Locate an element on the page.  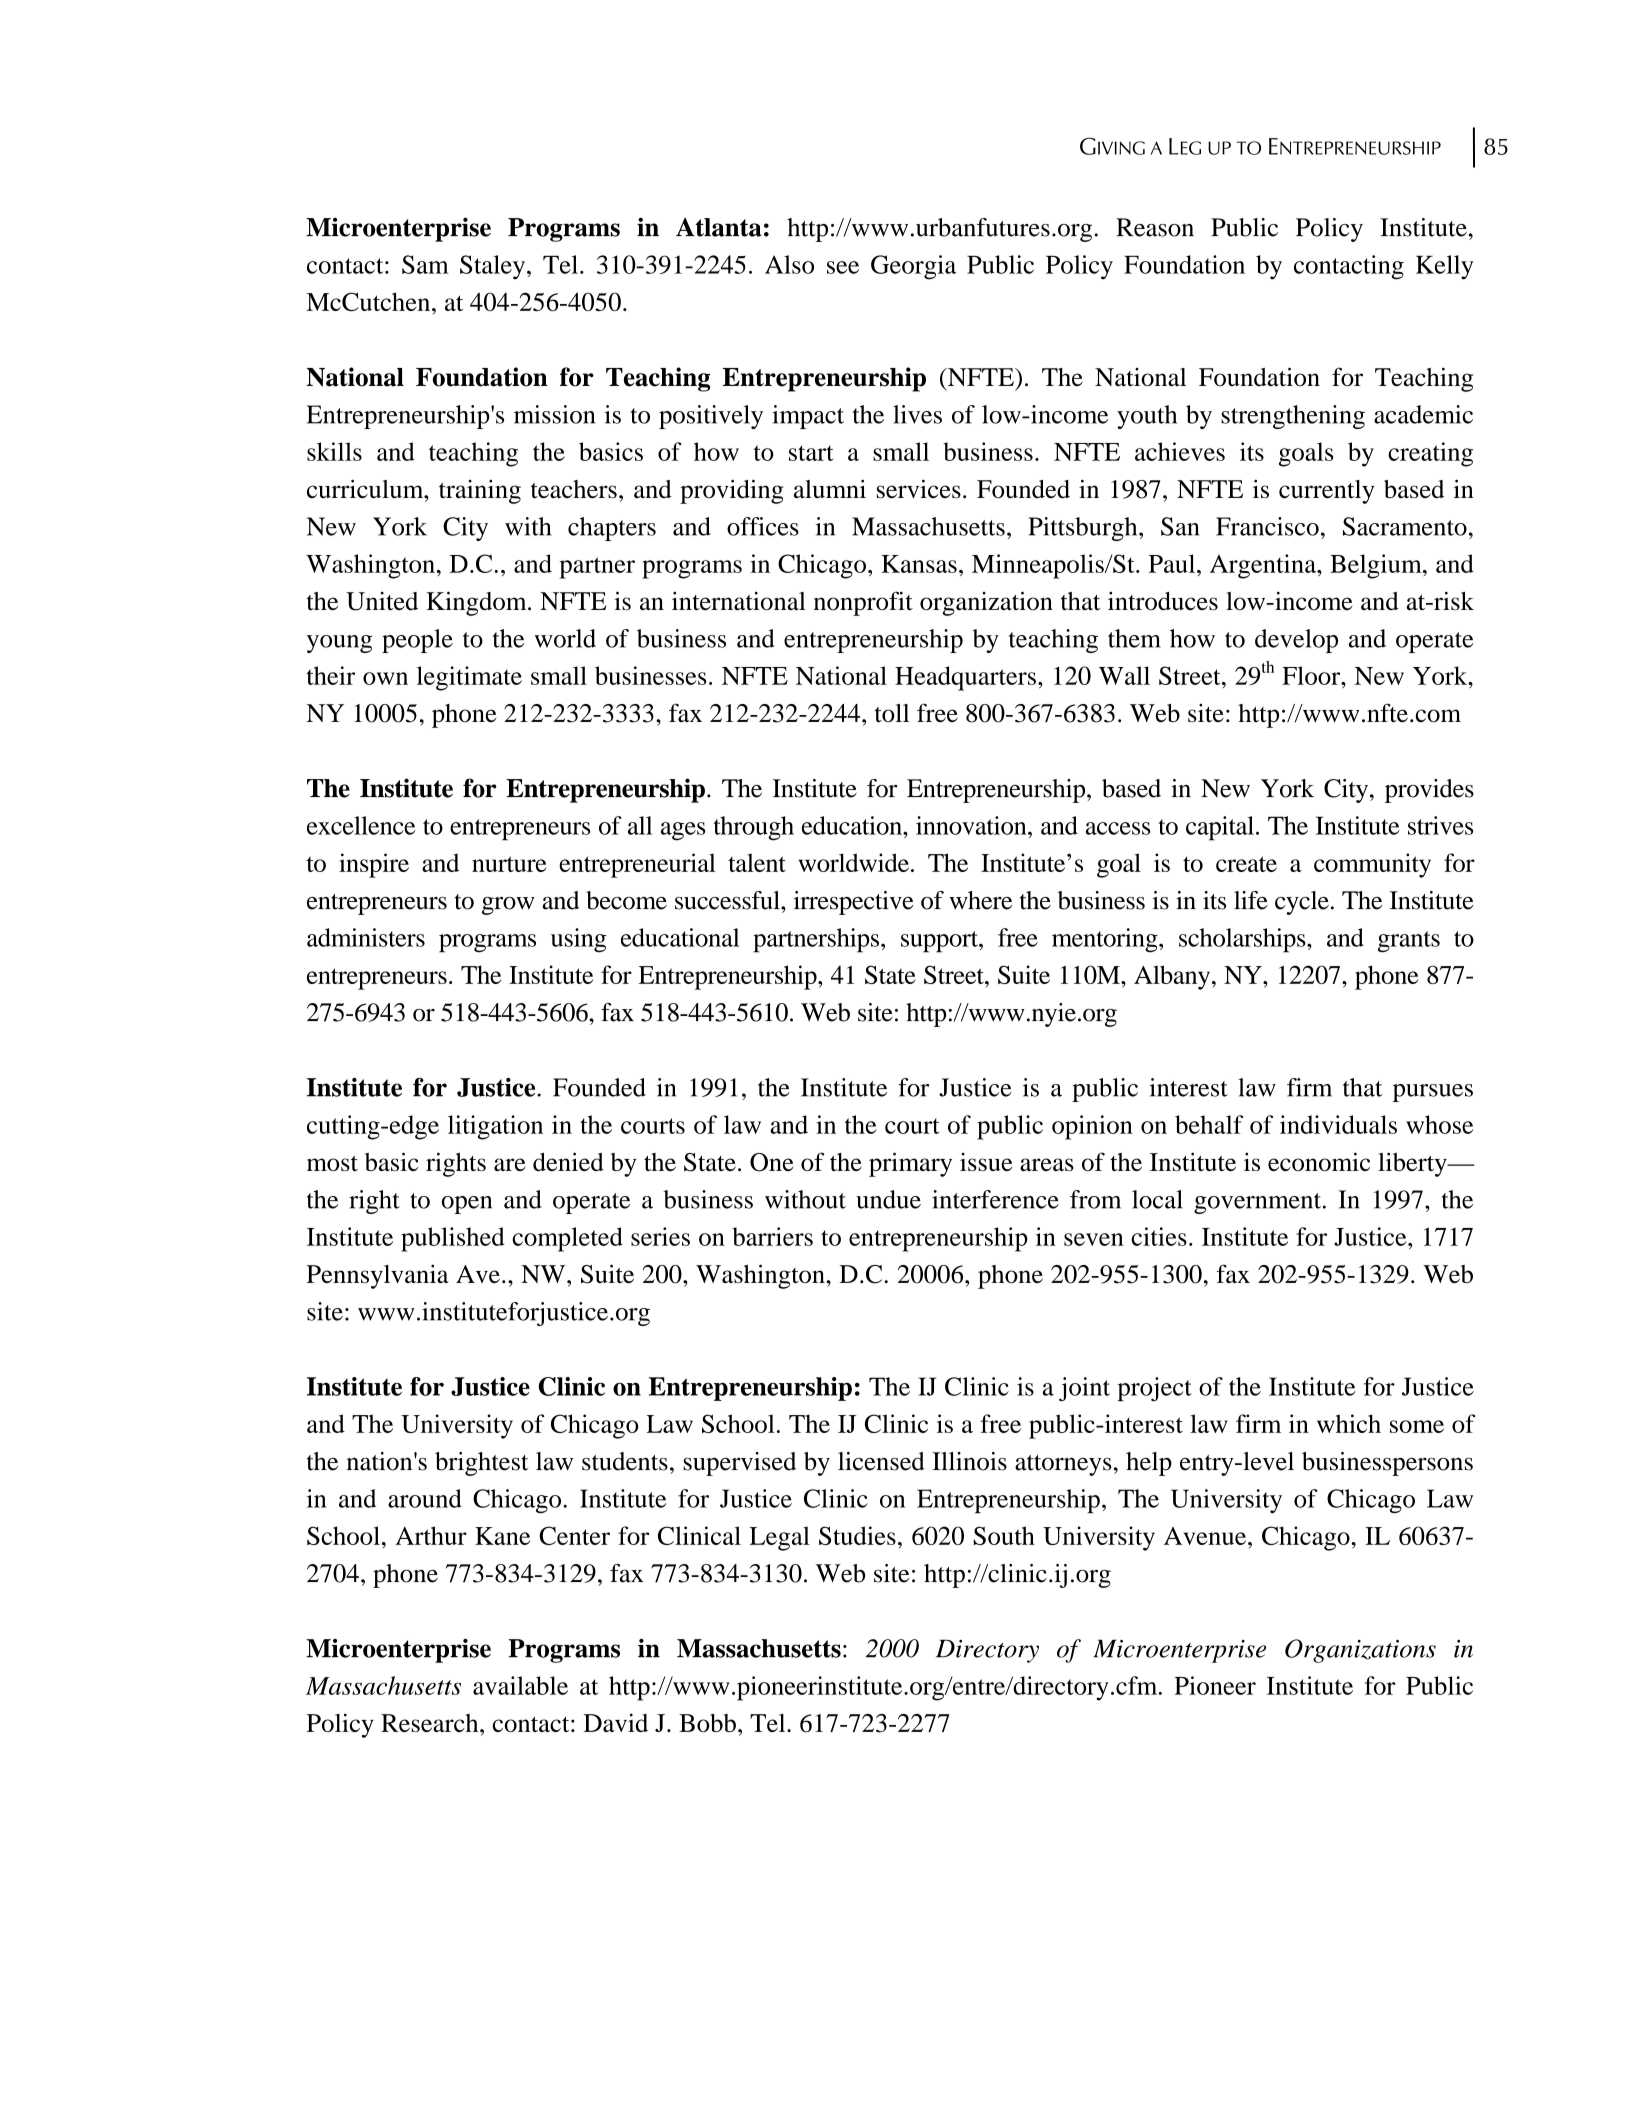
available is located at coordinates (520, 1685).
